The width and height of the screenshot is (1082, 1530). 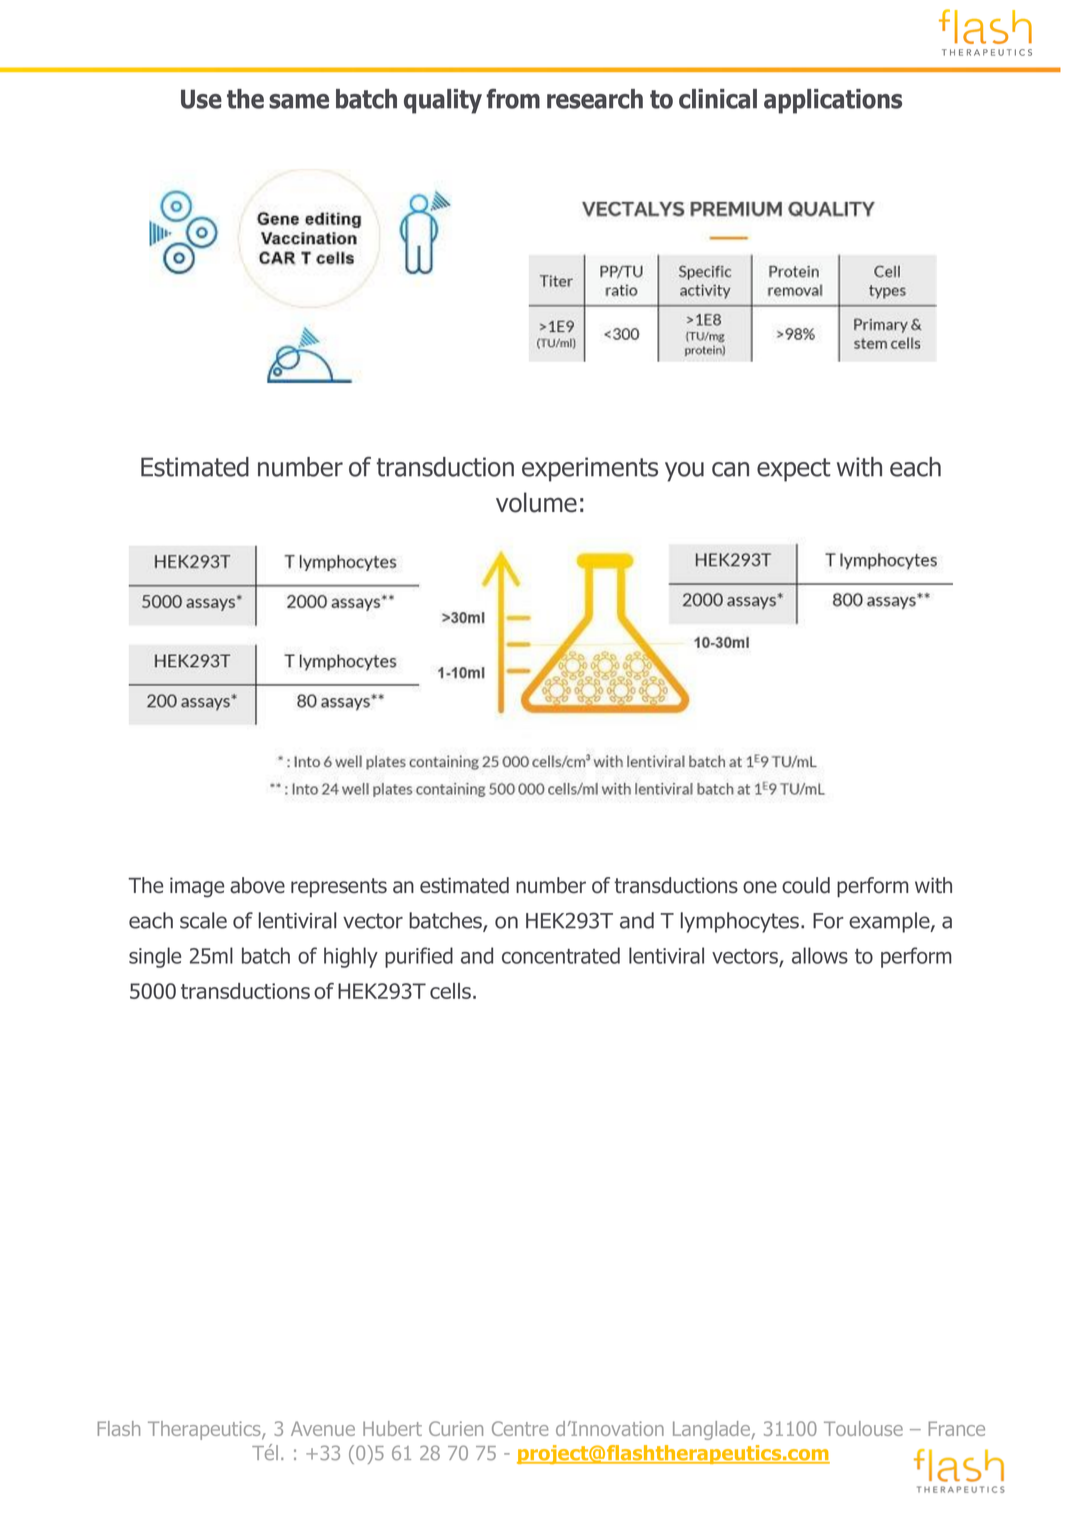 I want to click on research, so click(x=595, y=99).
